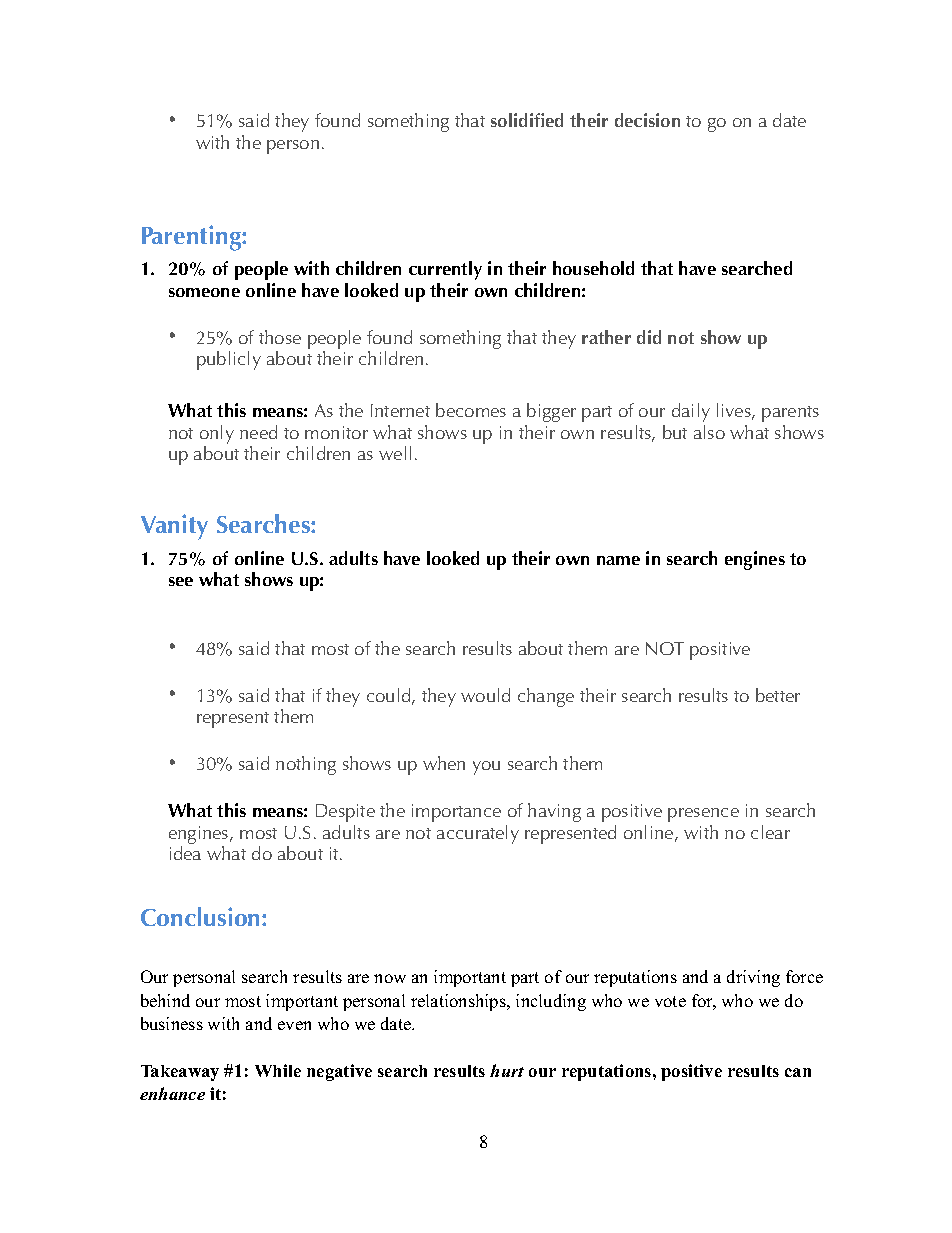 Image resolution: width=952 pixels, height=1233 pixels. I want to click on also, so click(709, 432).
